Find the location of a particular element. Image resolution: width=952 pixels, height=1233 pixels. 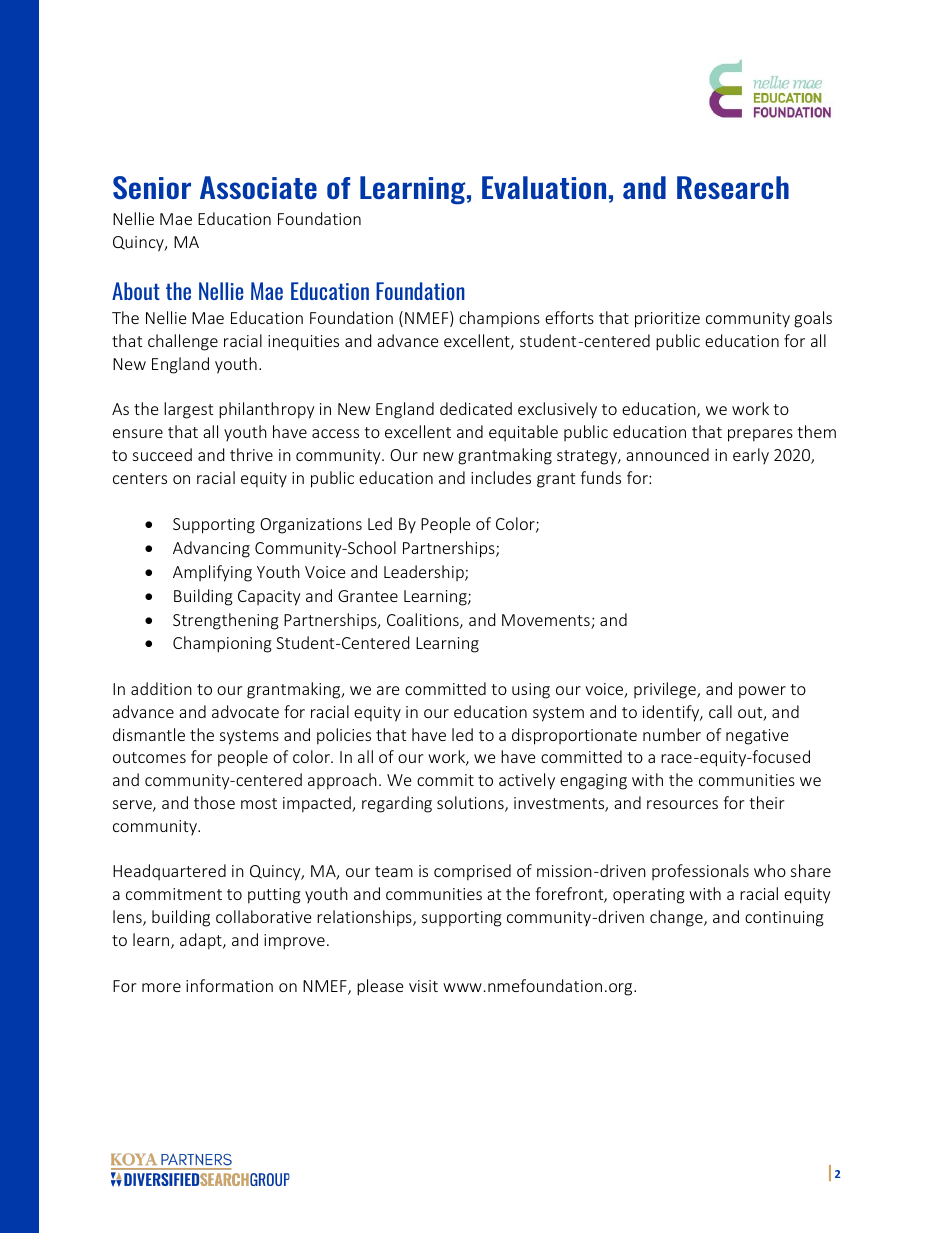

solutions is located at coordinates (471, 804).
